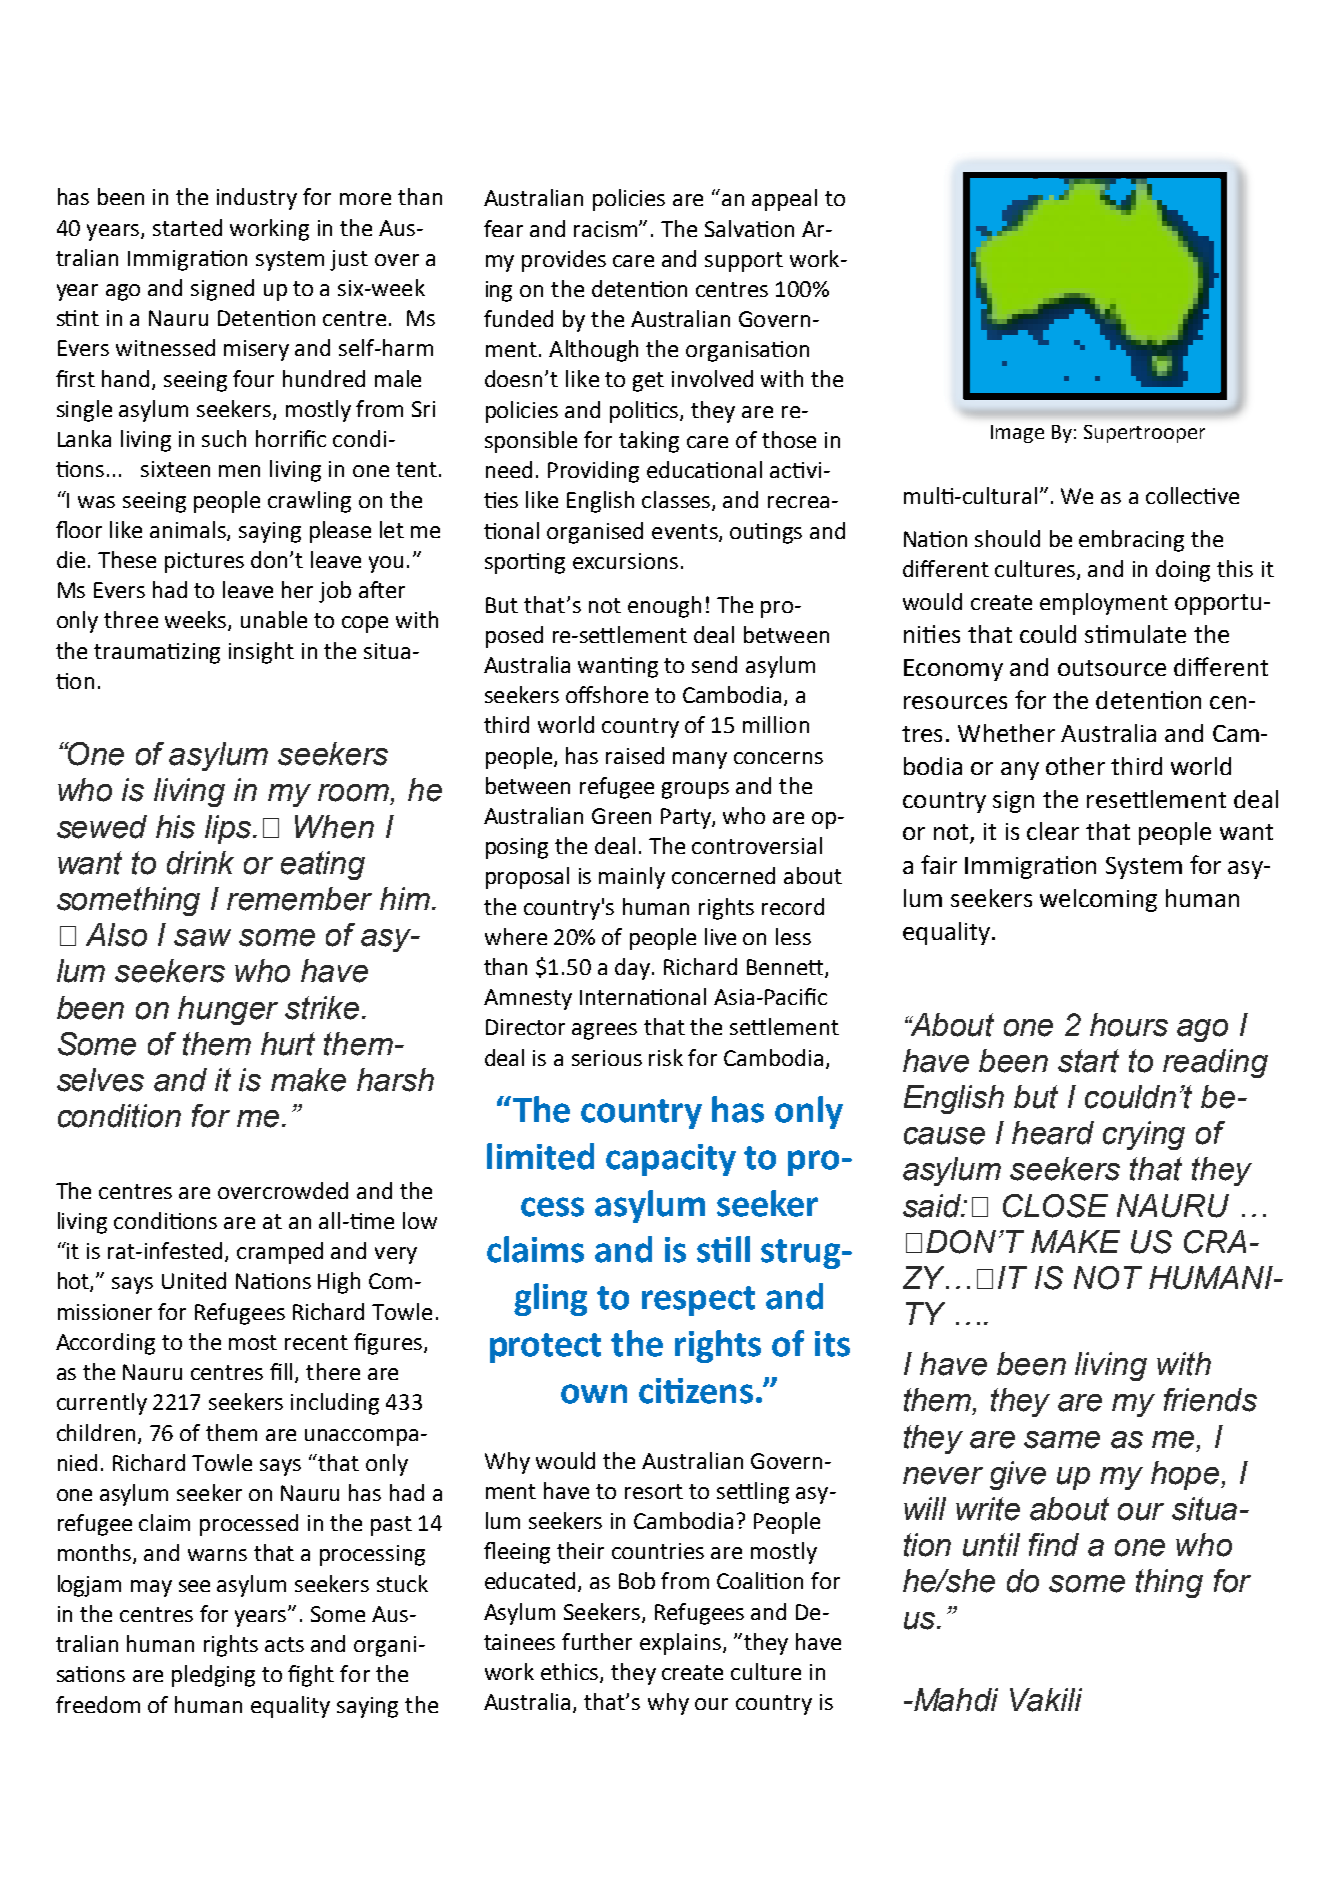  What do you see at coordinates (257, 199) in the screenshot?
I see `industry` at bounding box center [257, 199].
